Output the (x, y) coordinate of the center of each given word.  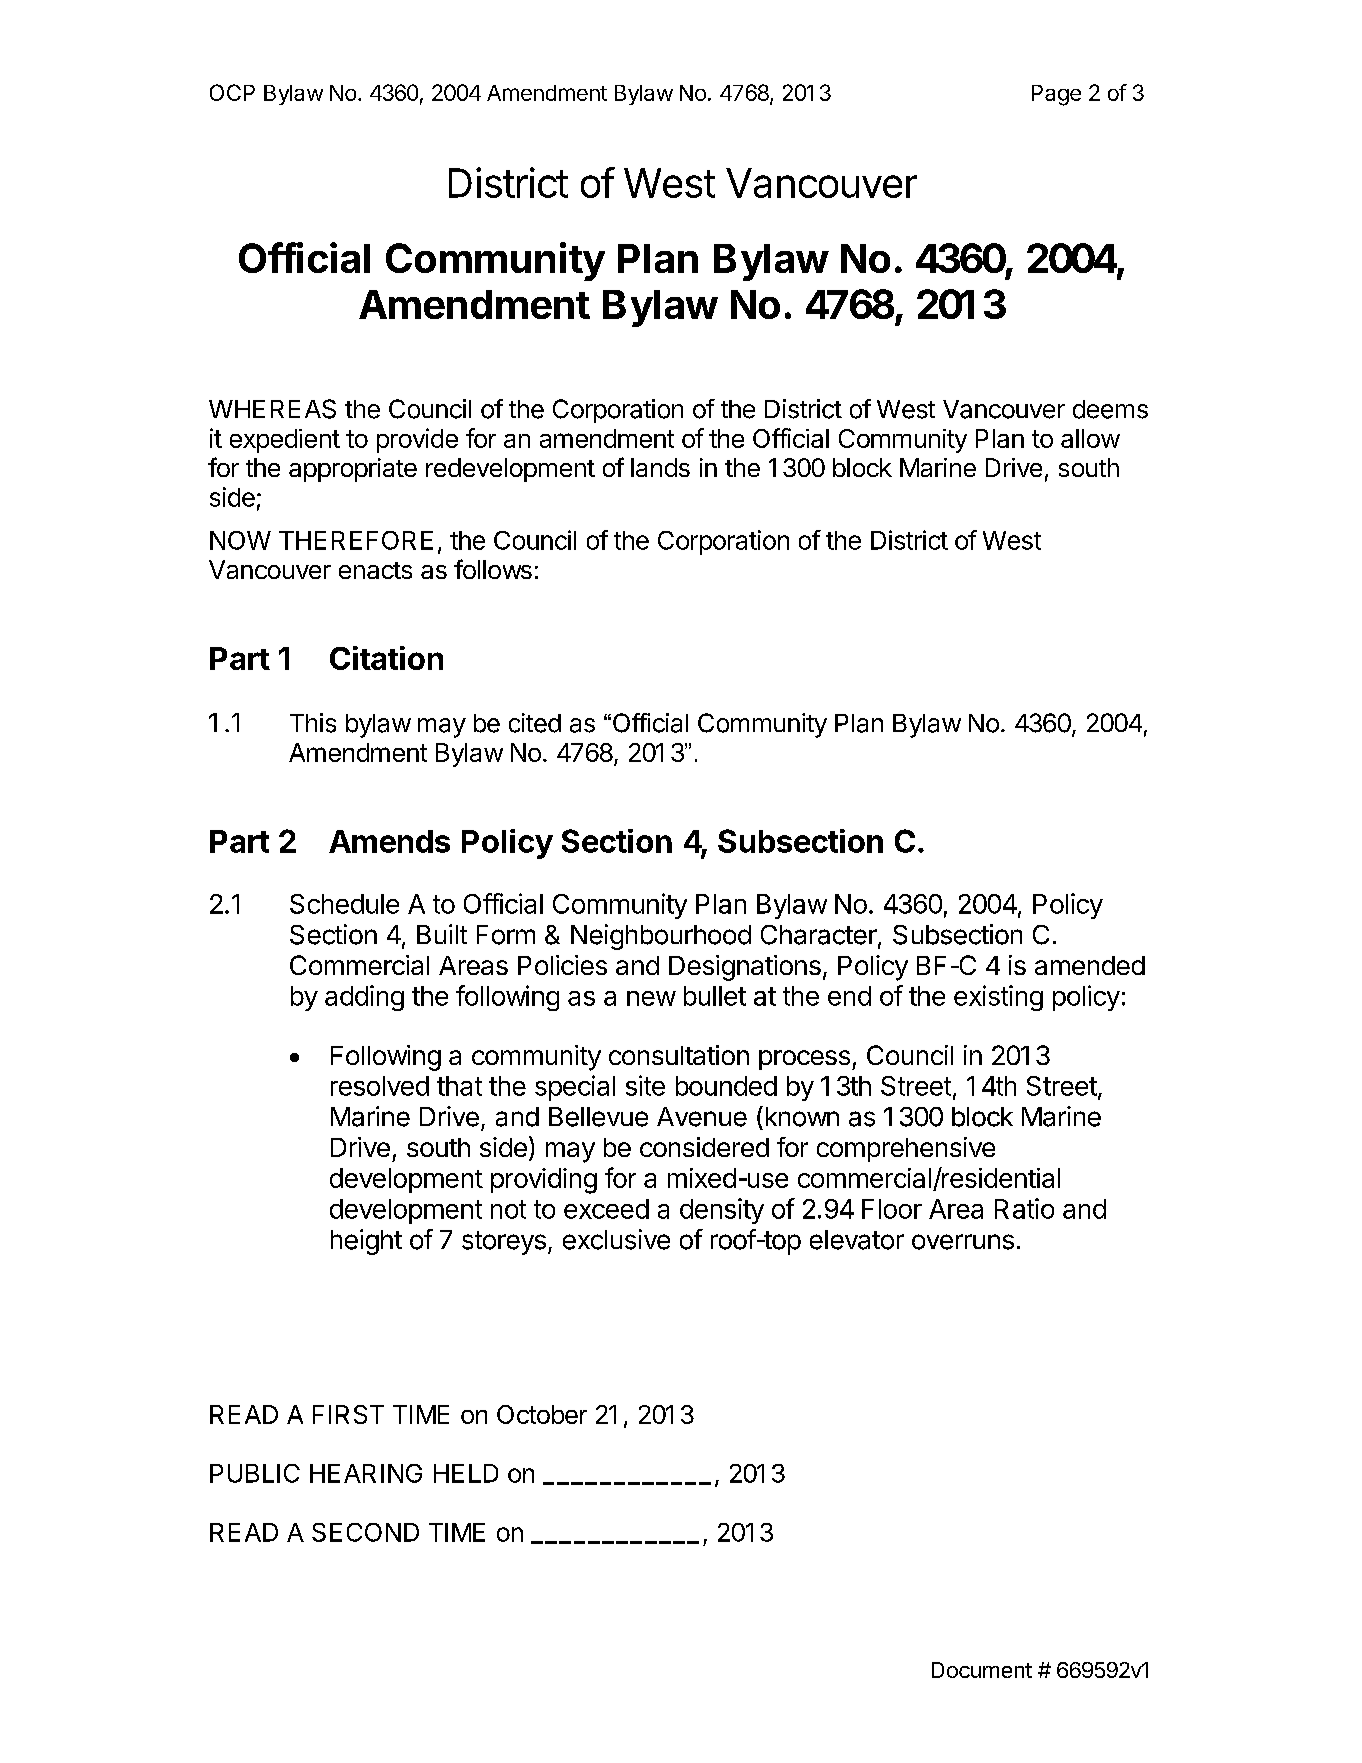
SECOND (365, 1532)
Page (1056, 95)
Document (982, 1670)
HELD (466, 1473)
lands (660, 467)
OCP (232, 92)
